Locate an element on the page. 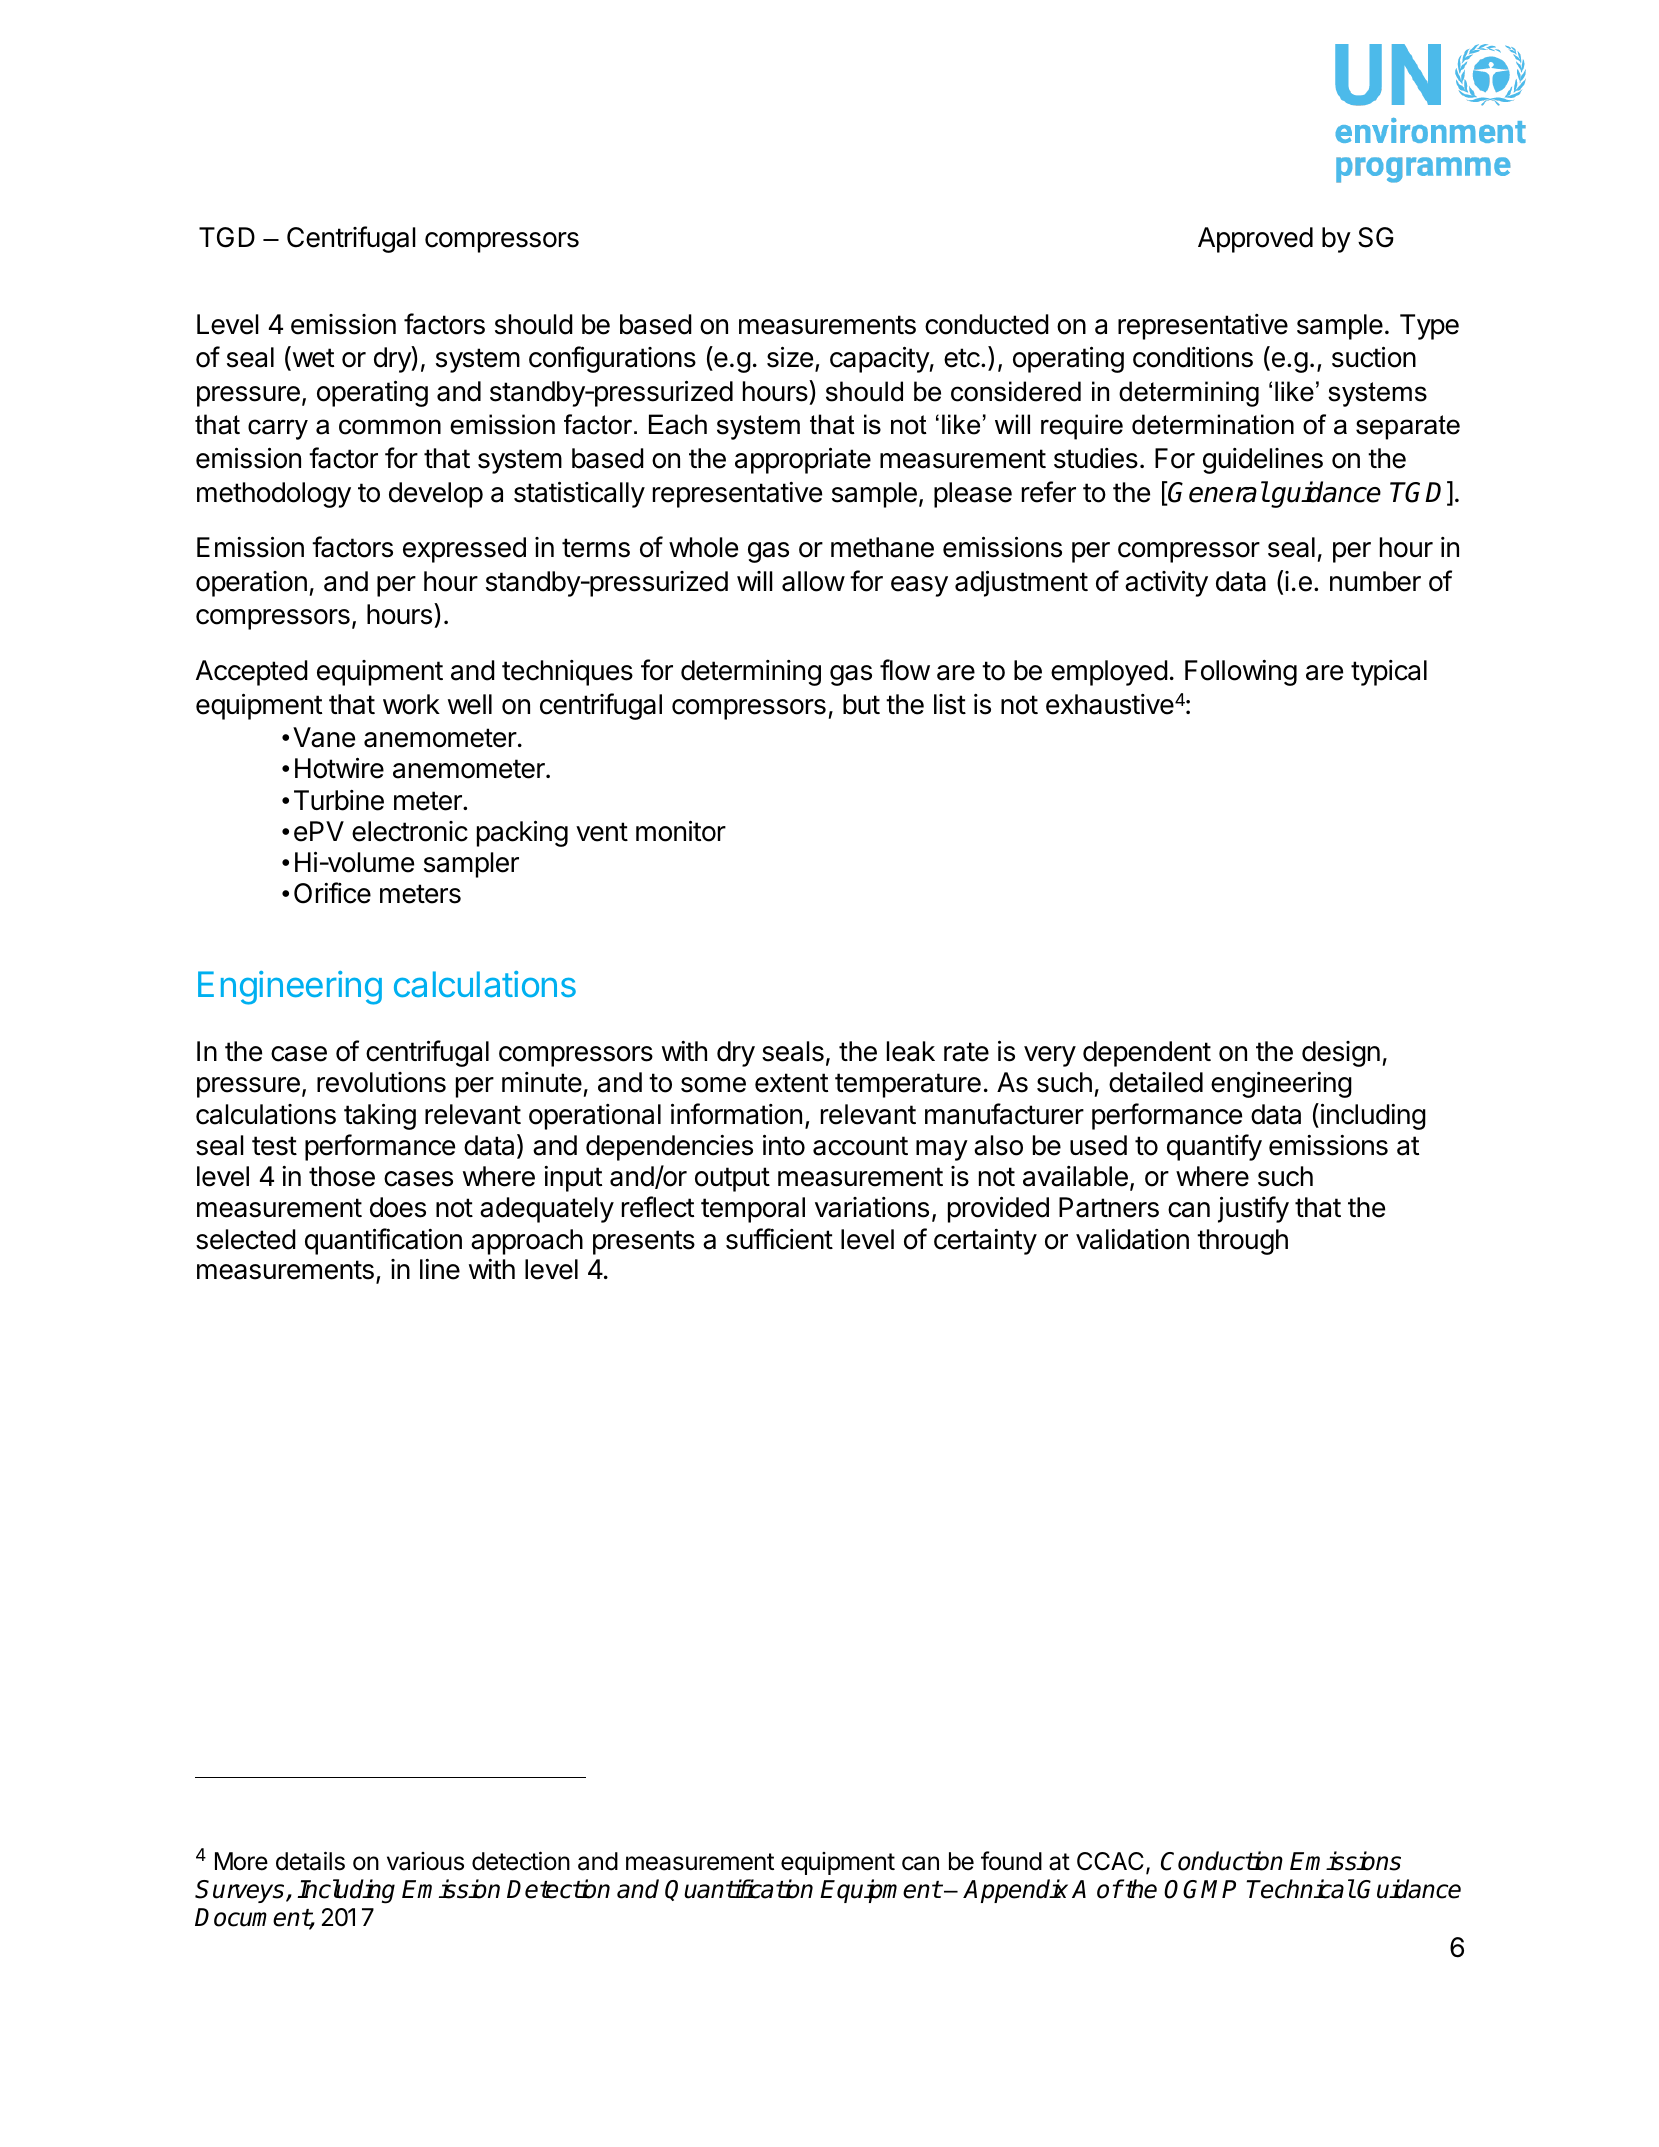 Image resolution: width=1659 pixels, height=2147 pixels. design is located at coordinates (1341, 1054).
